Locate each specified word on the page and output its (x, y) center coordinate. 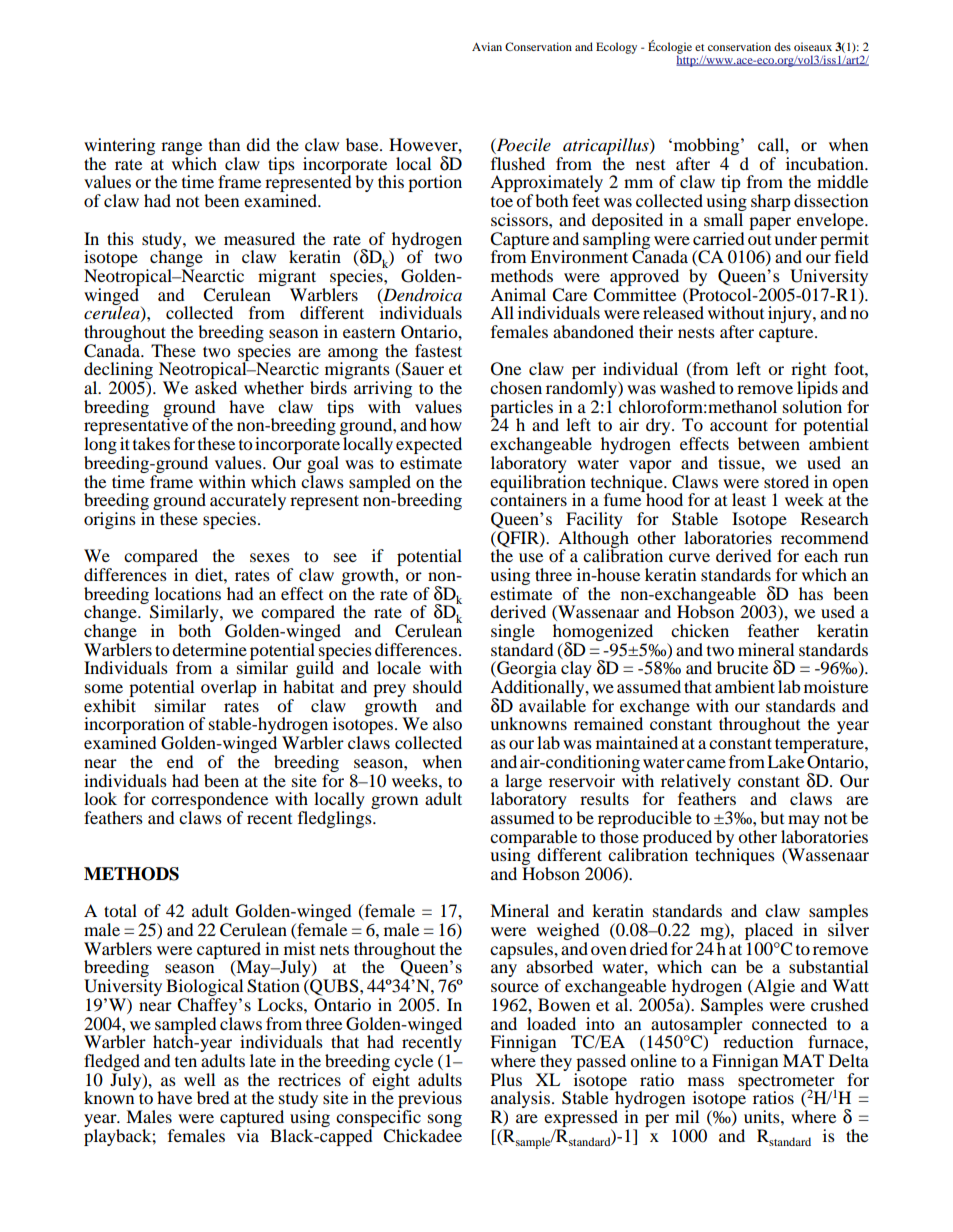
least (749, 499)
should (437, 686)
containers (528, 498)
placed (769, 933)
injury (791, 314)
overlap (229, 688)
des (782, 46)
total (120, 910)
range (181, 150)
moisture (836, 686)
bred (213, 1097)
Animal (518, 294)
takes (151, 443)
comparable (533, 839)
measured (259, 238)
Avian (487, 46)
